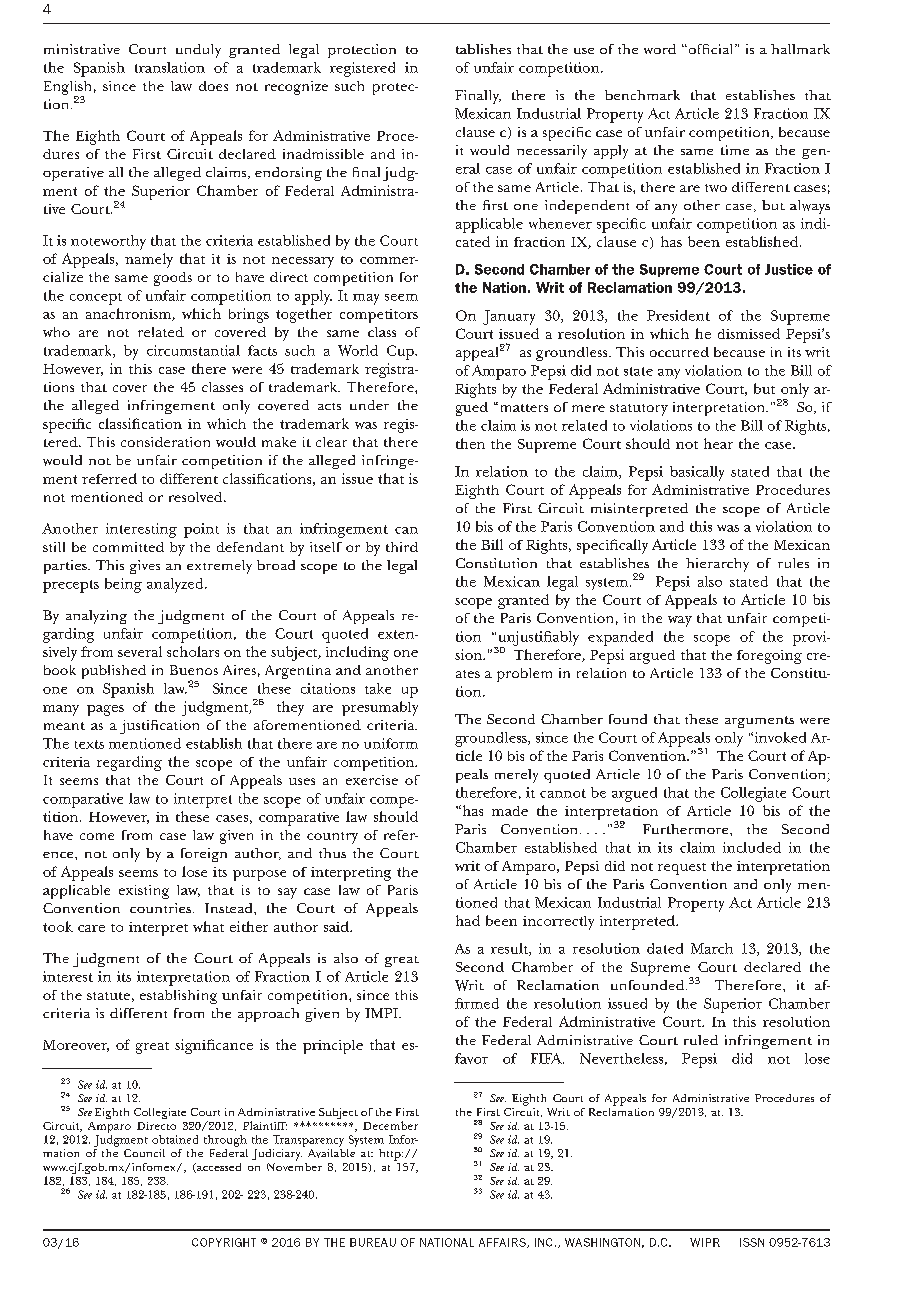 This screenshot has height=1316, width=922. I want to click on published, so click(114, 672).
